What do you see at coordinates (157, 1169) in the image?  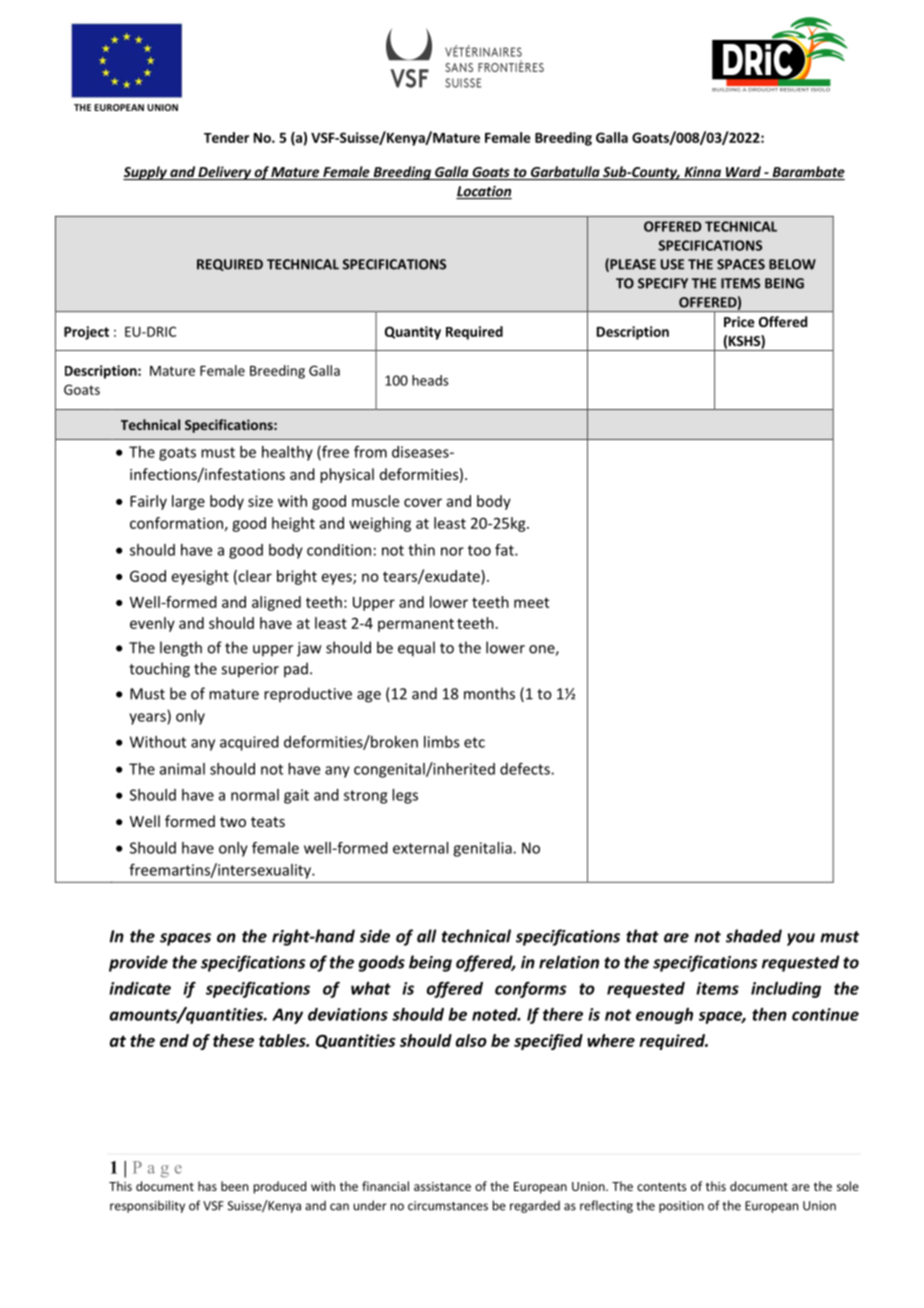 I see `Page` at bounding box center [157, 1169].
